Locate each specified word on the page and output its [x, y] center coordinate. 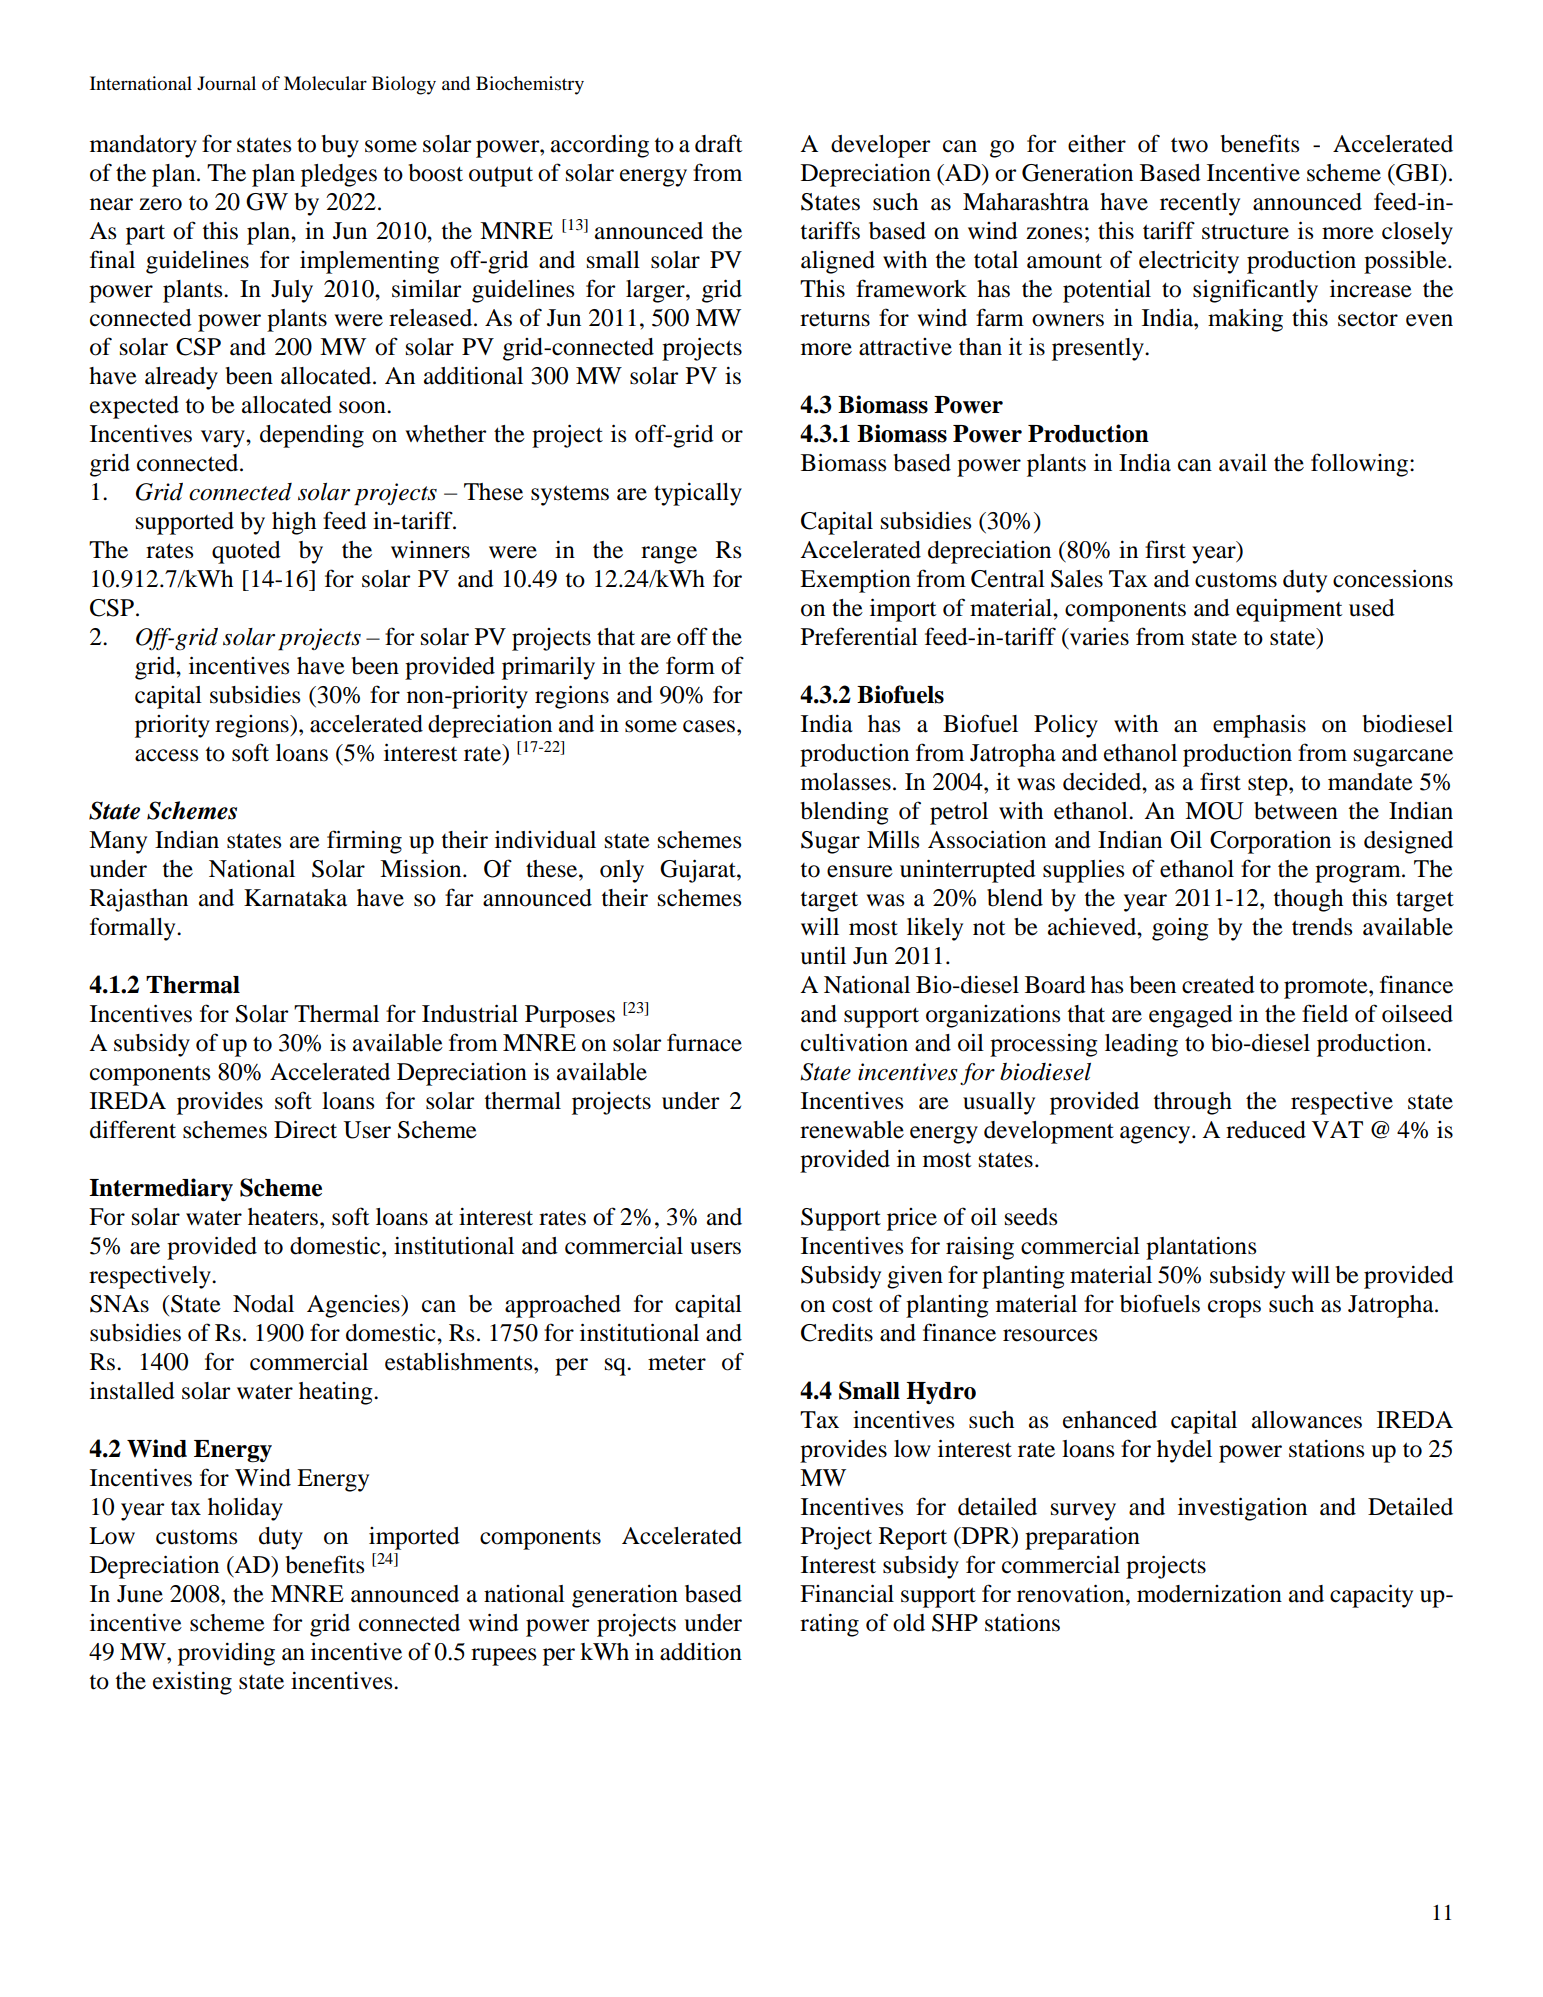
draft [719, 143]
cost [852, 1305]
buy [340, 146]
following [1361, 465]
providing [226, 1654]
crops [1234, 1309]
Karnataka [295, 898]
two [1189, 145]
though [1308, 900]
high [294, 523]
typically [698, 494]
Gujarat [699, 871]
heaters [284, 1217]
